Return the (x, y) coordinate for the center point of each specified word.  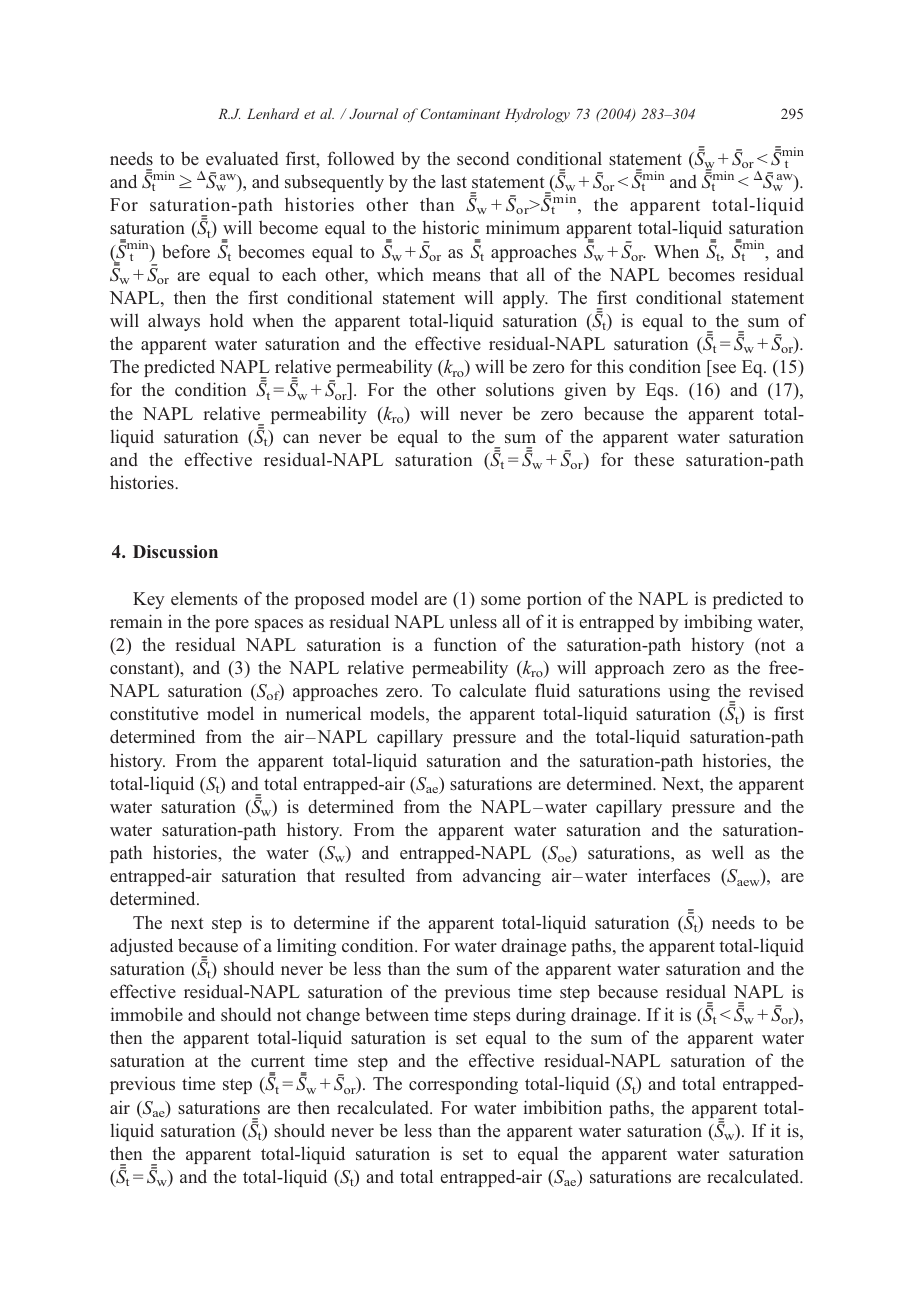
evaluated (242, 158)
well (728, 852)
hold (227, 320)
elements (204, 598)
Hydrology (537, 115)
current (278, 1061)
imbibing (718, 623)
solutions (520, 389)
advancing (502, 877)
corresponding (463, 1085)
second (483, 158)
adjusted (141, 947)
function (465, 644)
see (724, 368)
